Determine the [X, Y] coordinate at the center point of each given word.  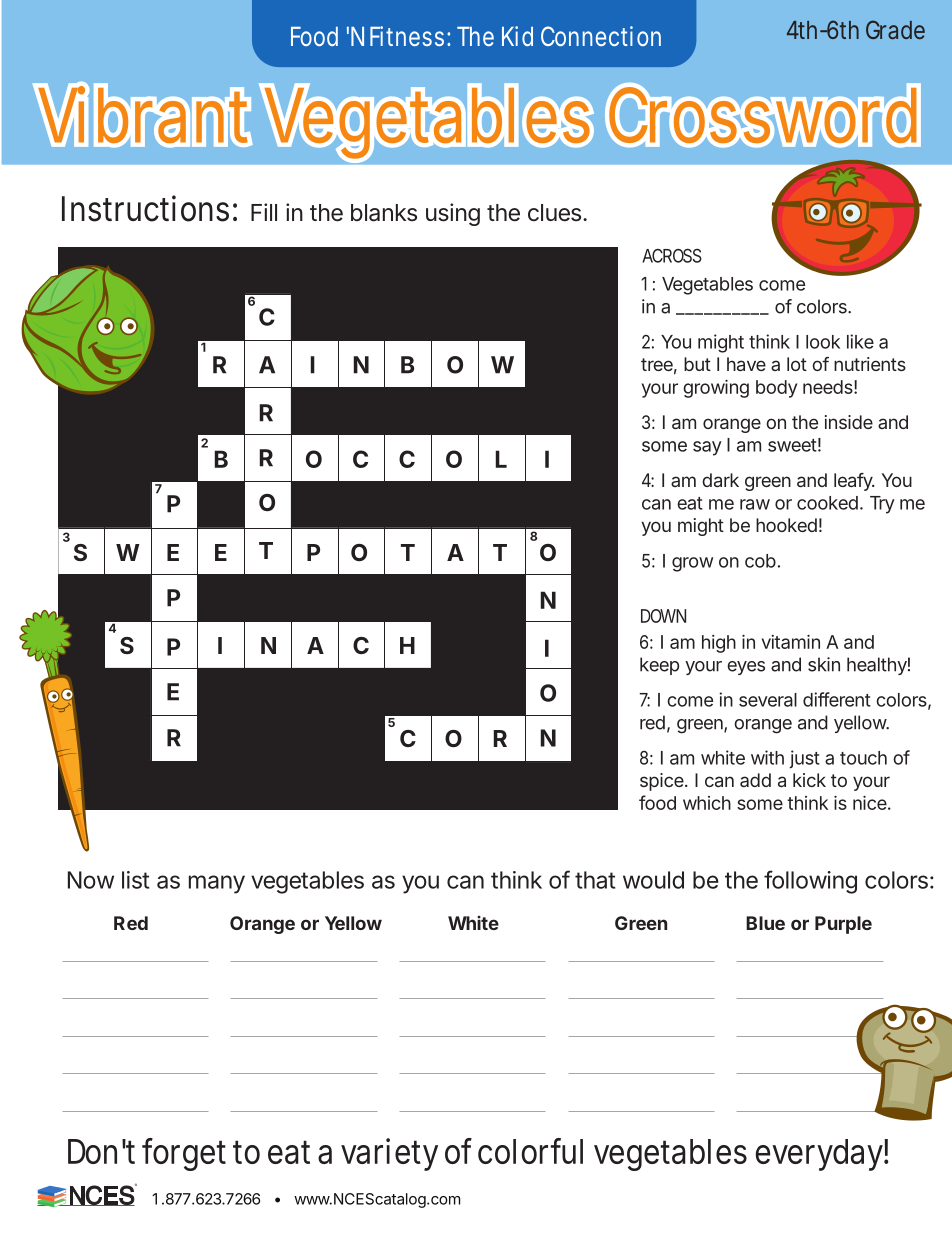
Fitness [409, 36]
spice [663, 782]
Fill [264, 212]
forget [184, 1154]
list [135, 880]
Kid [517, 36]
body [776, 389]
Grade [895, 29]
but [697, 364]
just [804, 759]
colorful [530, 1151]
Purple [843, 925]
